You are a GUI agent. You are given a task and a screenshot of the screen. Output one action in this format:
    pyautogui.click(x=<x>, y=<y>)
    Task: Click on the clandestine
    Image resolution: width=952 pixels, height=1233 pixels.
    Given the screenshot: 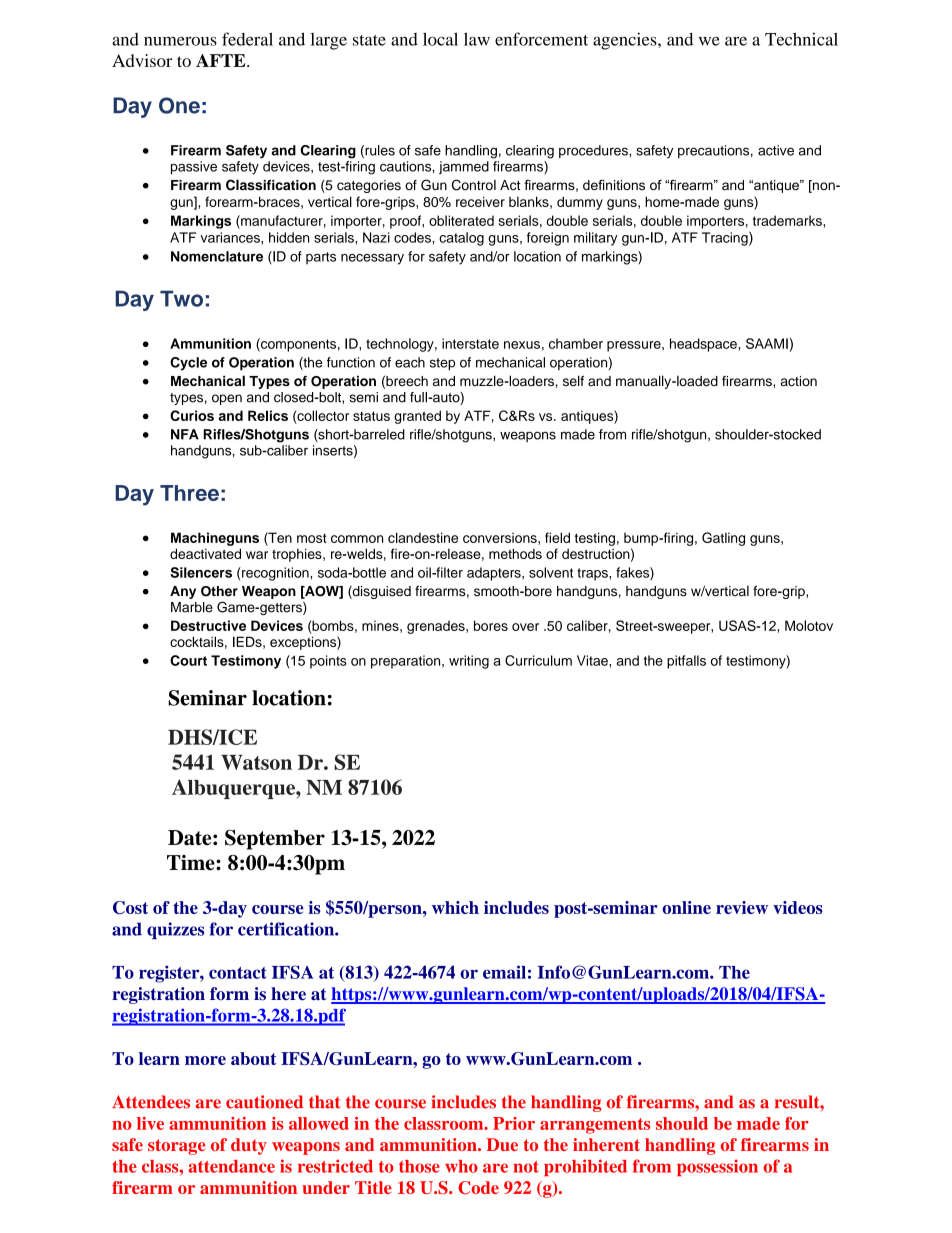 What is the action you would take?
    pyautogui.click(x=423, y=537)
